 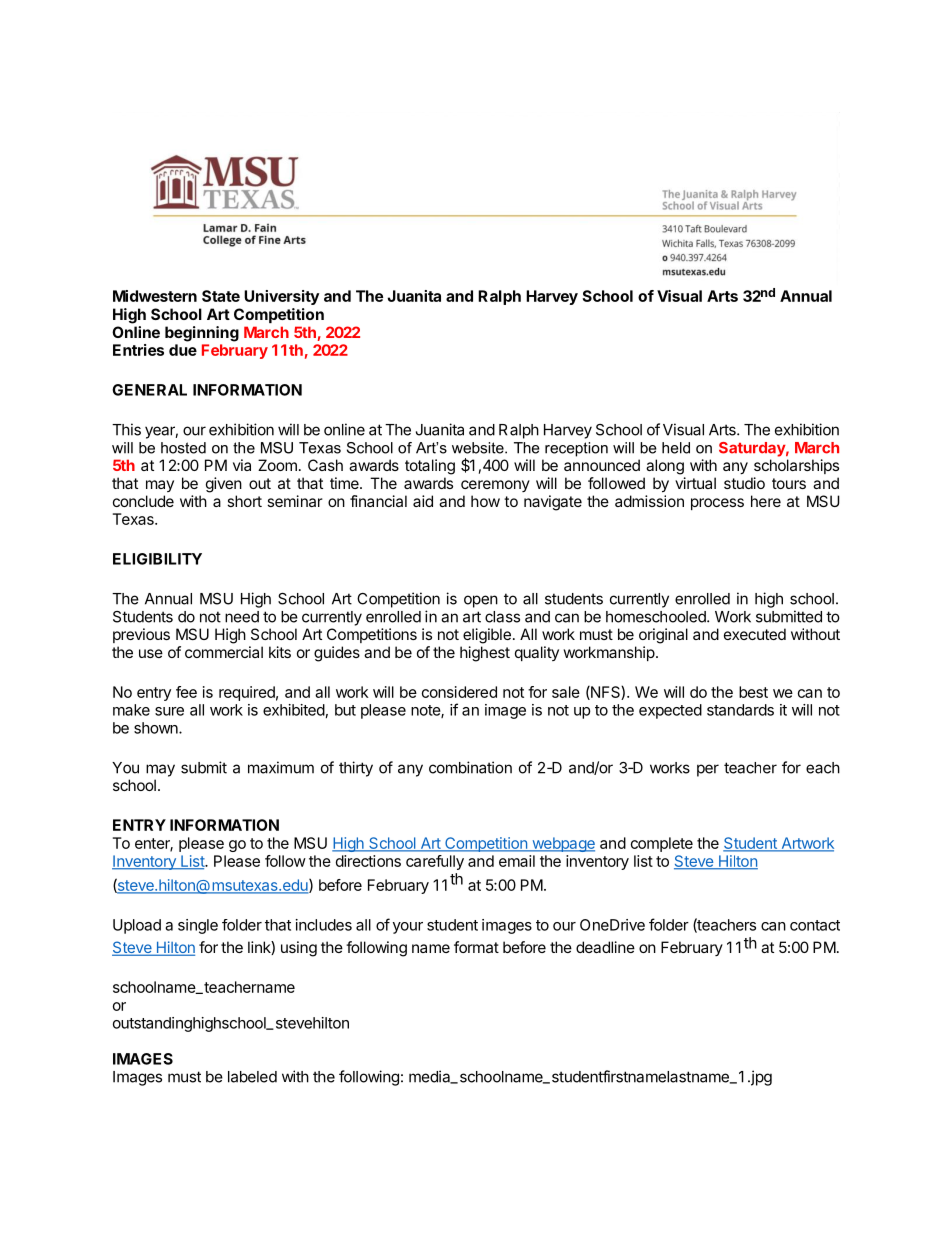 What do you see at coordinates (186, 692) in the screenshot?
I see `fee` at bounding box center [186, 692].
